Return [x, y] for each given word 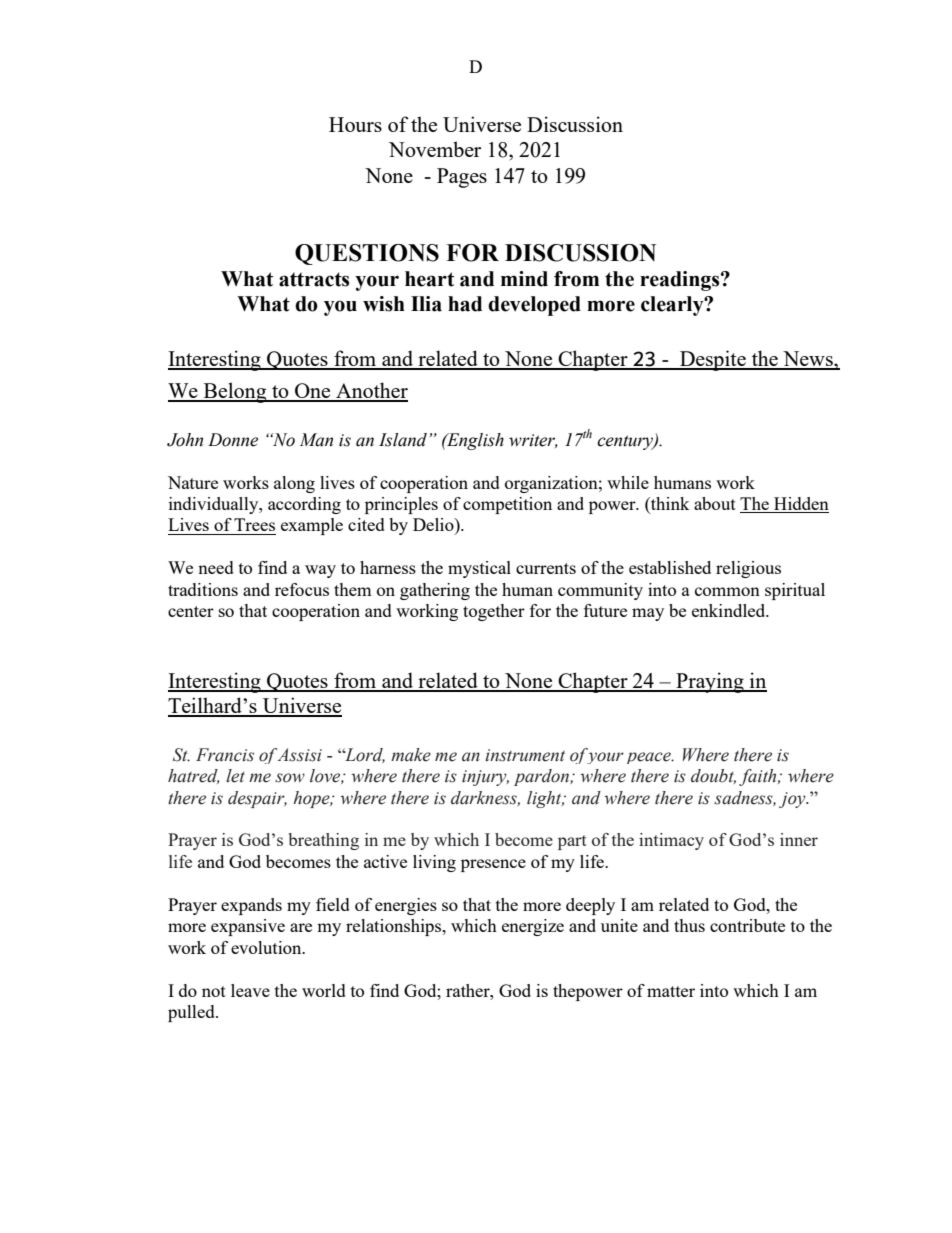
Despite [713, 360]
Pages [462, 178]
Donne [233, 440]
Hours [355, 124]
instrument [525, 755]
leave [250, 990]
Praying [710, 682]
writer [533, 441]
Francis [225, 755]
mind [524, 279]
